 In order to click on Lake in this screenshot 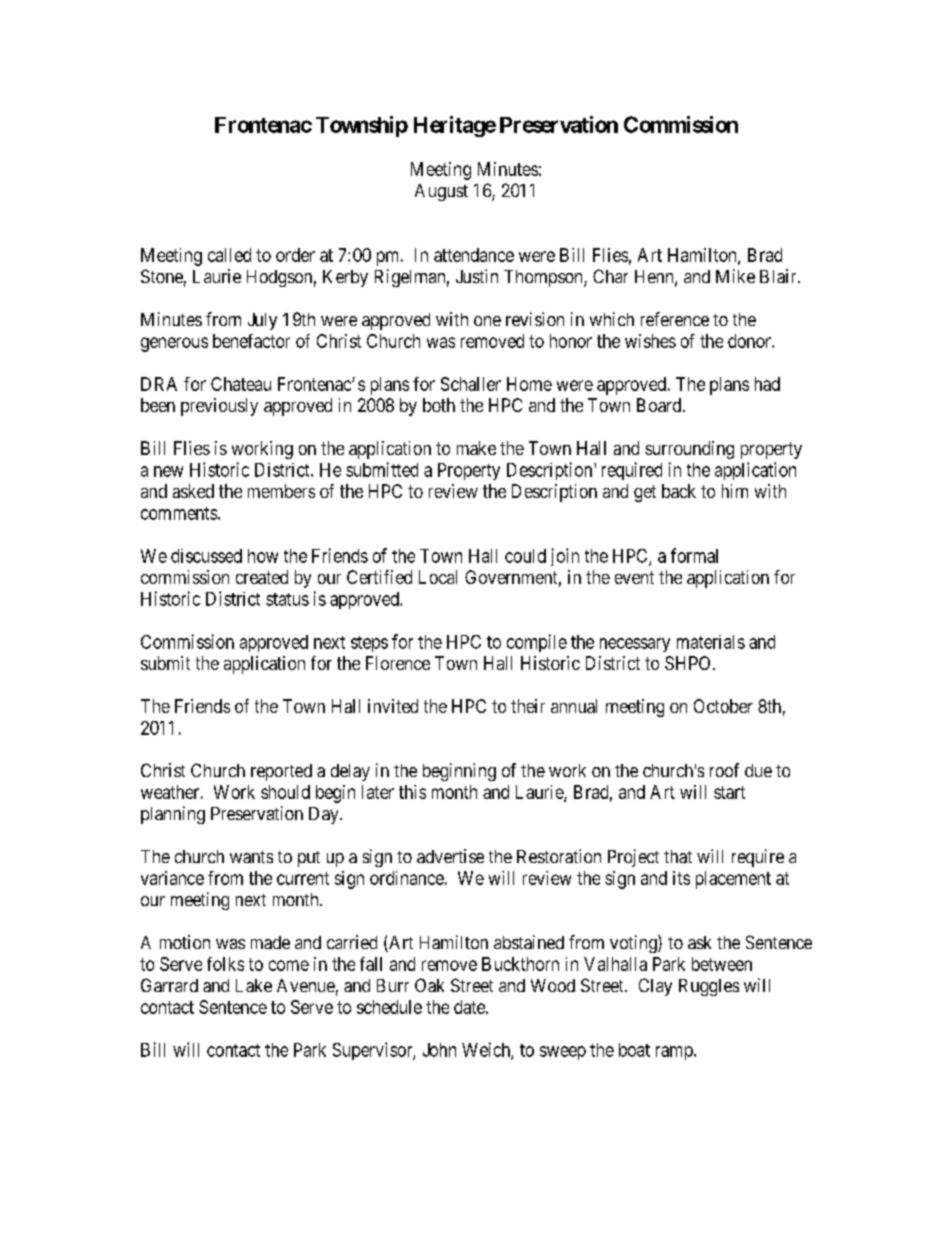, I will do `click(254, 985)`.
